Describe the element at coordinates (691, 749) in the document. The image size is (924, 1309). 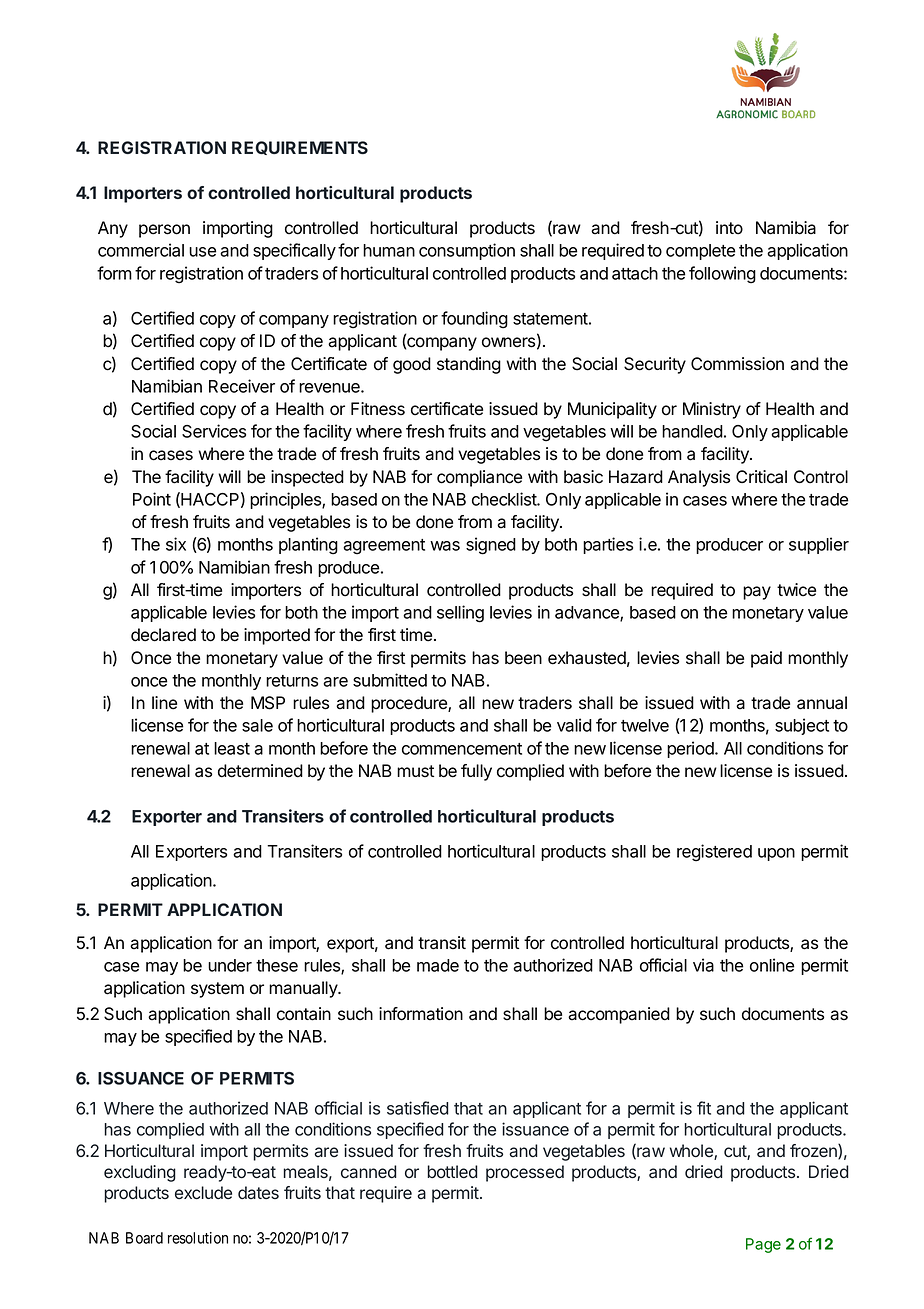
I see `period` at that location.
